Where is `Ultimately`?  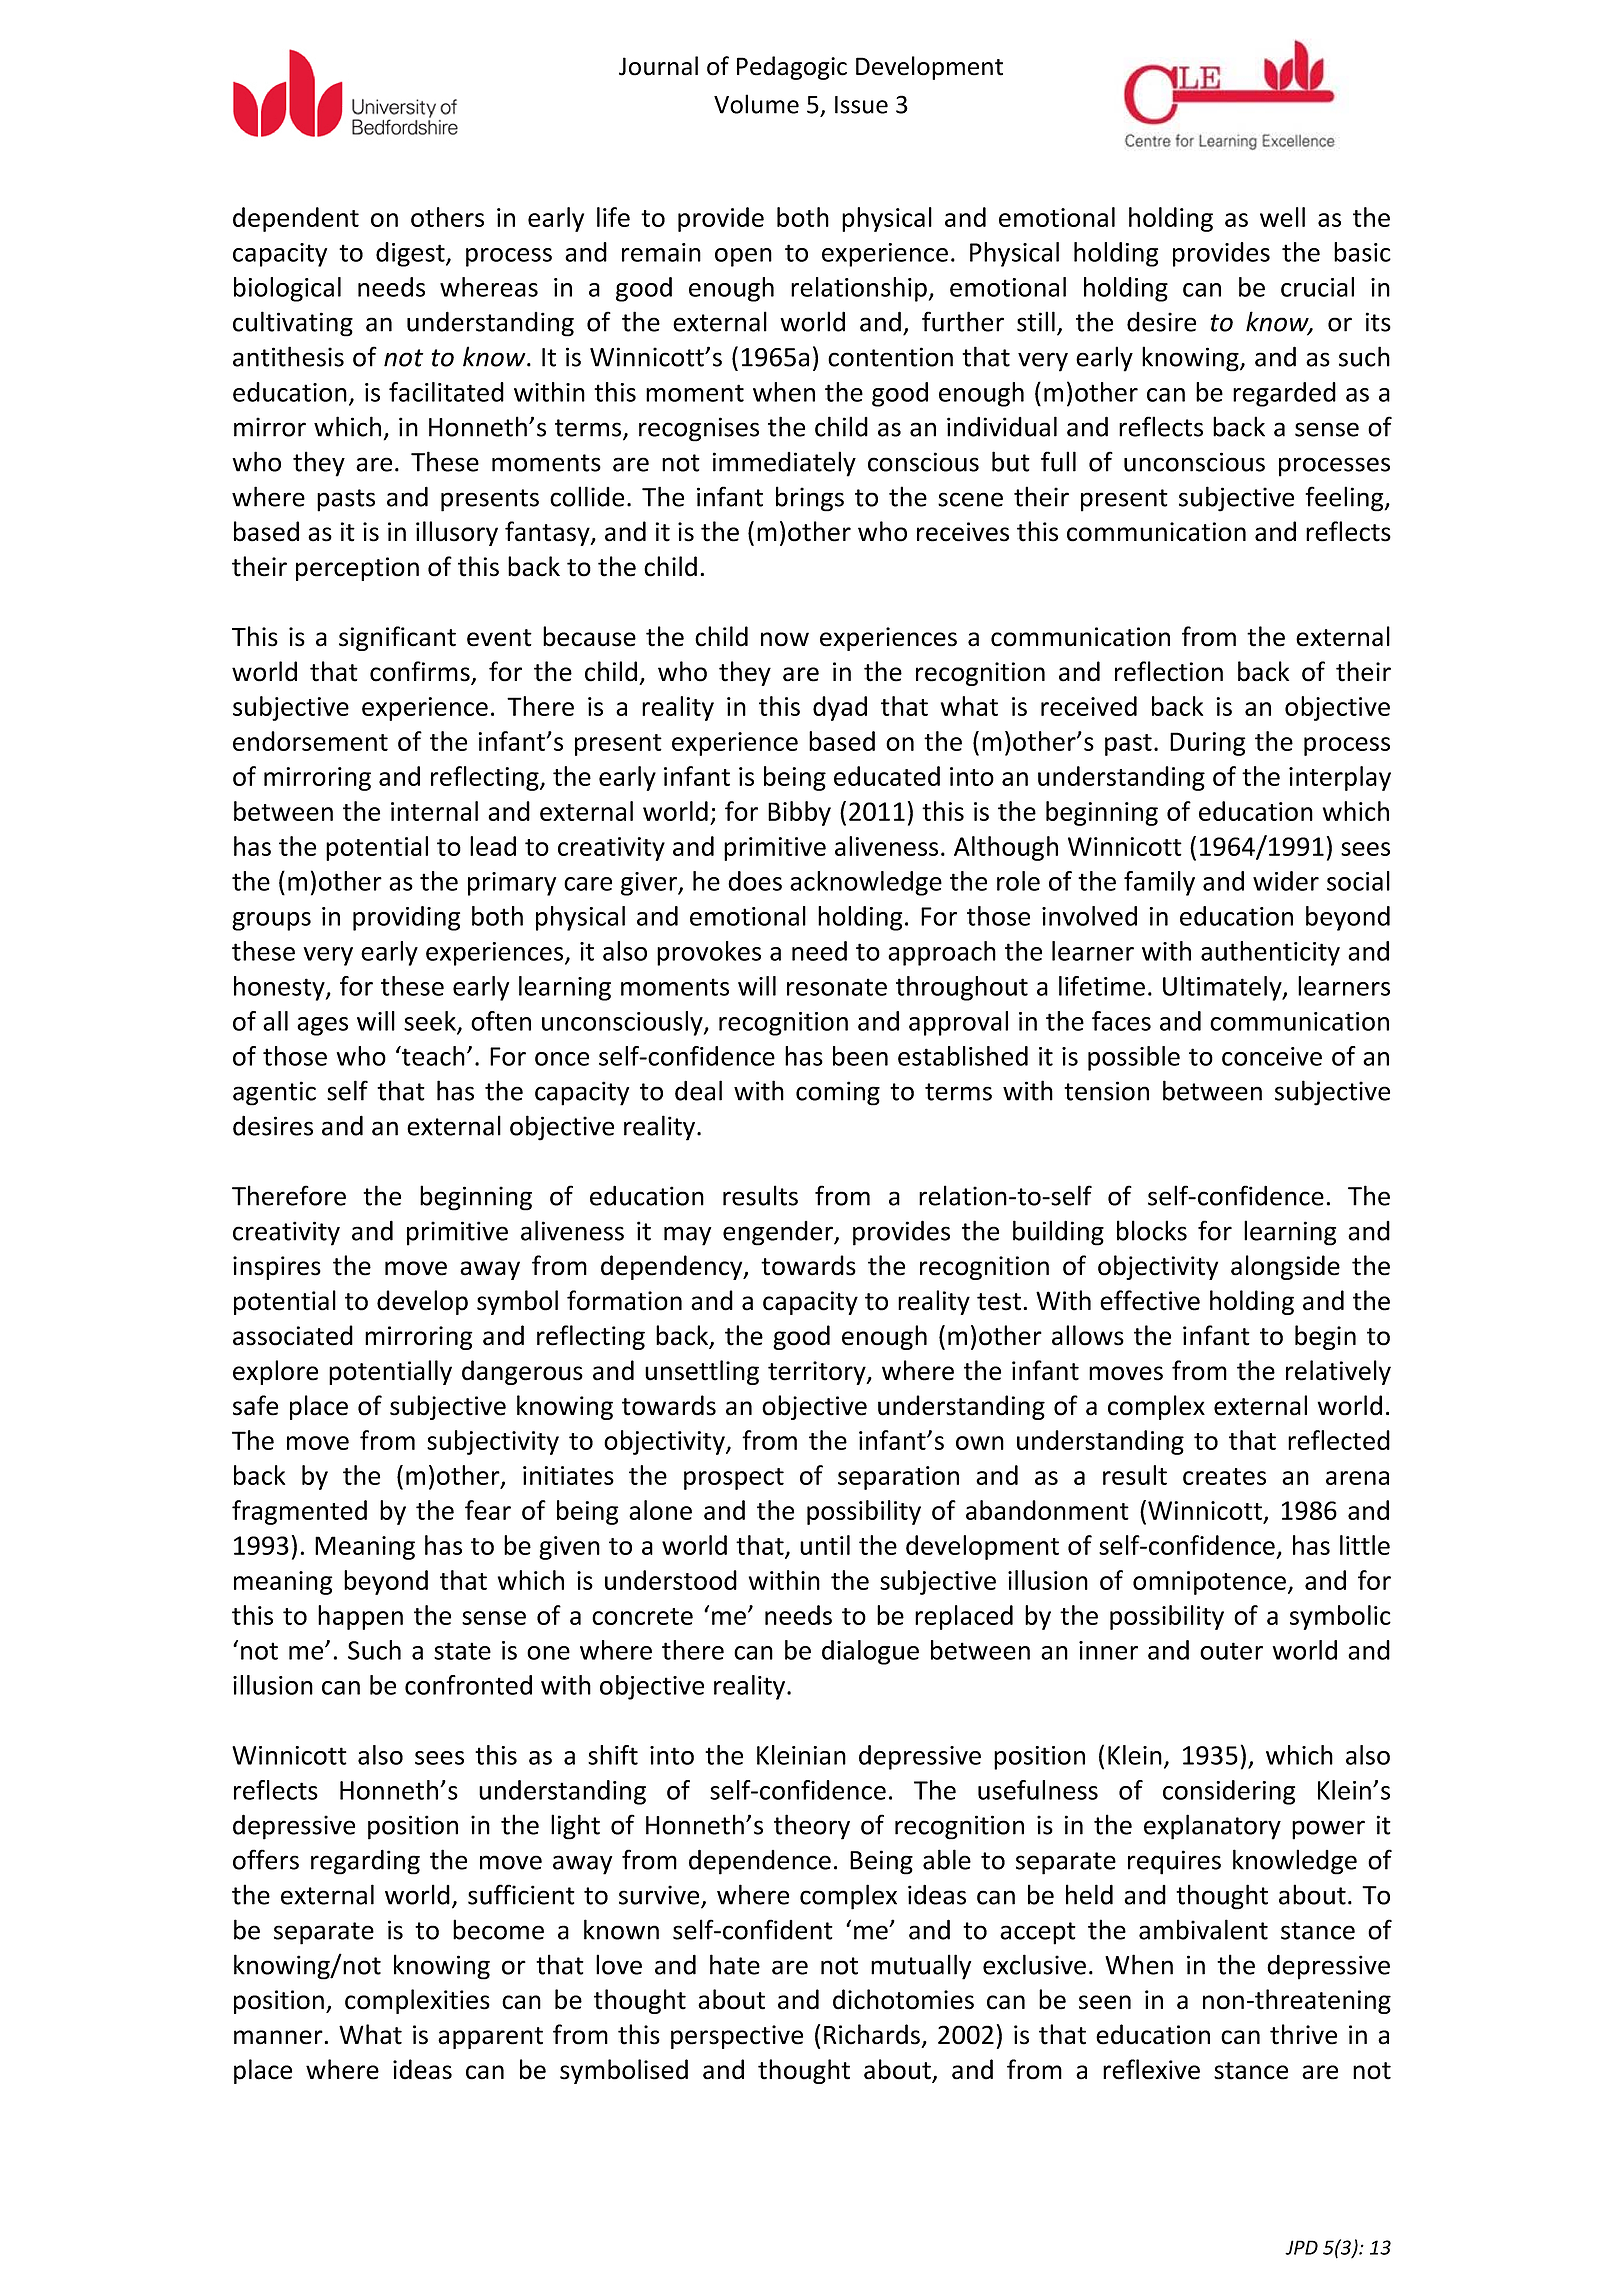
Ultimately is located at coordinates (1223, 988).
